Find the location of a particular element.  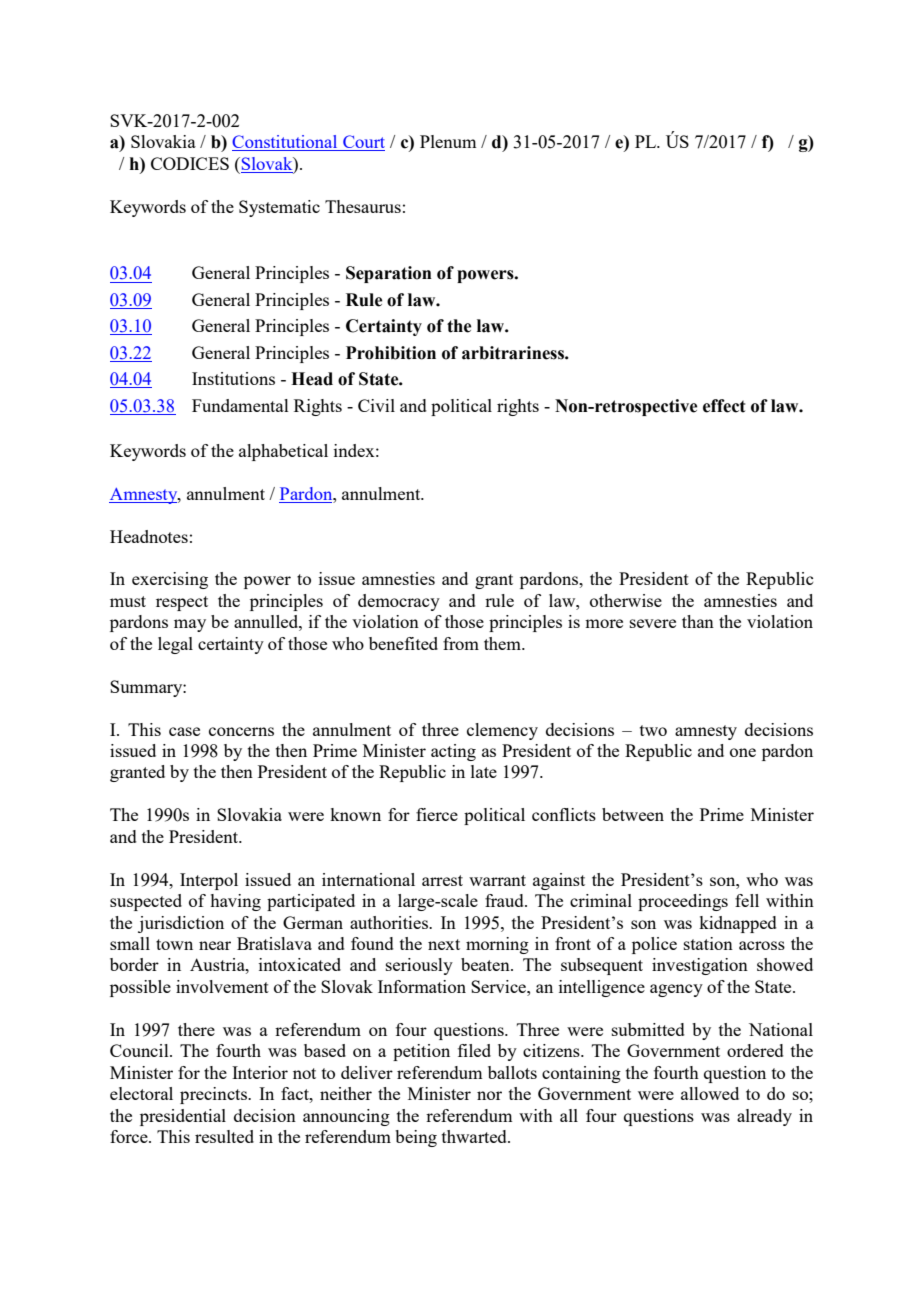

Court is located at coordinates (363, 143).
